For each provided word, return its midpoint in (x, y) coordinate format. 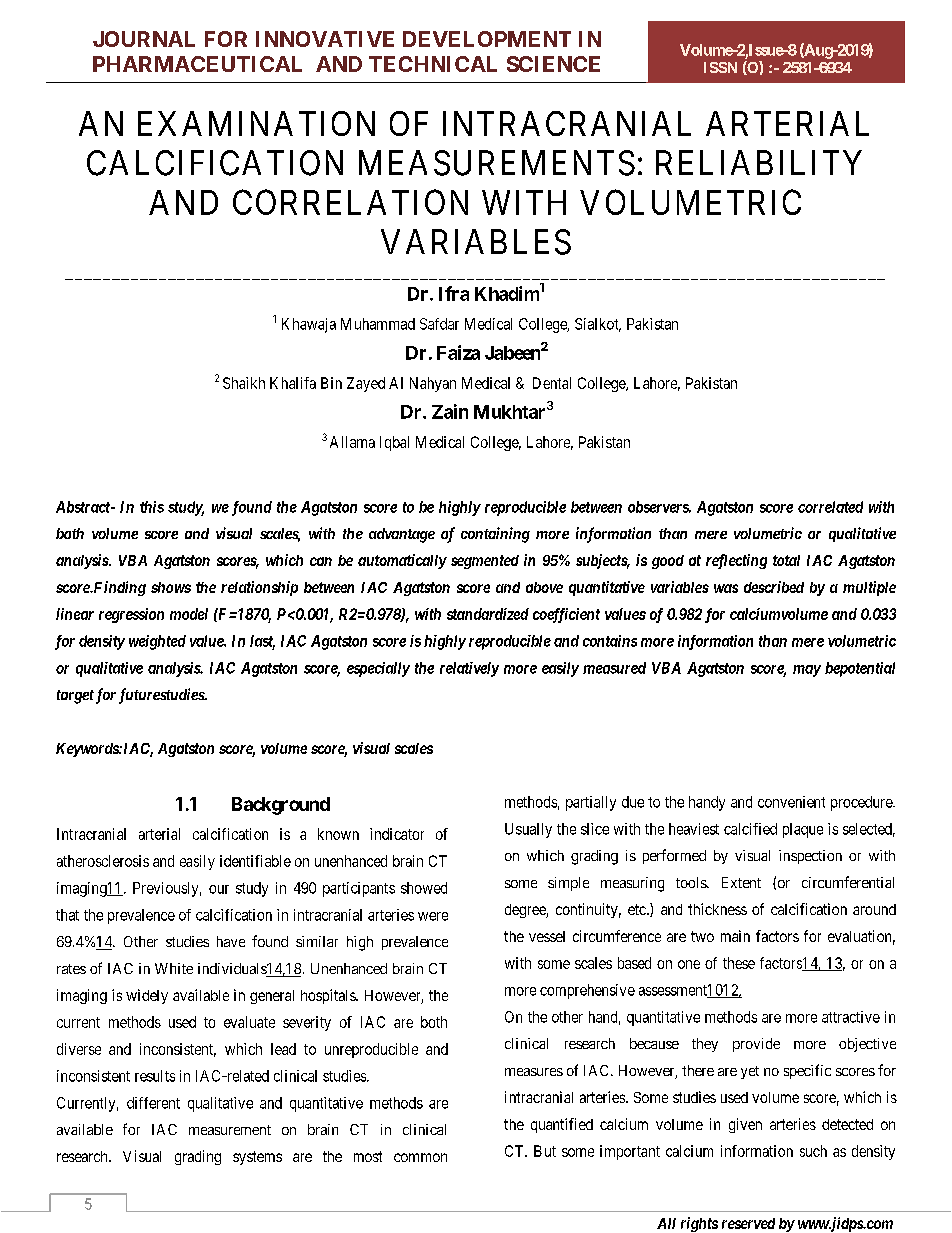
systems (257, 1158)
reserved (748, 1223)
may (807, 671)
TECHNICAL (433, 64)
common (420, 1157)
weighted (157, 642)
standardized (488, 614)
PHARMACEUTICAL (197, 64)
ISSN (720, 67)
